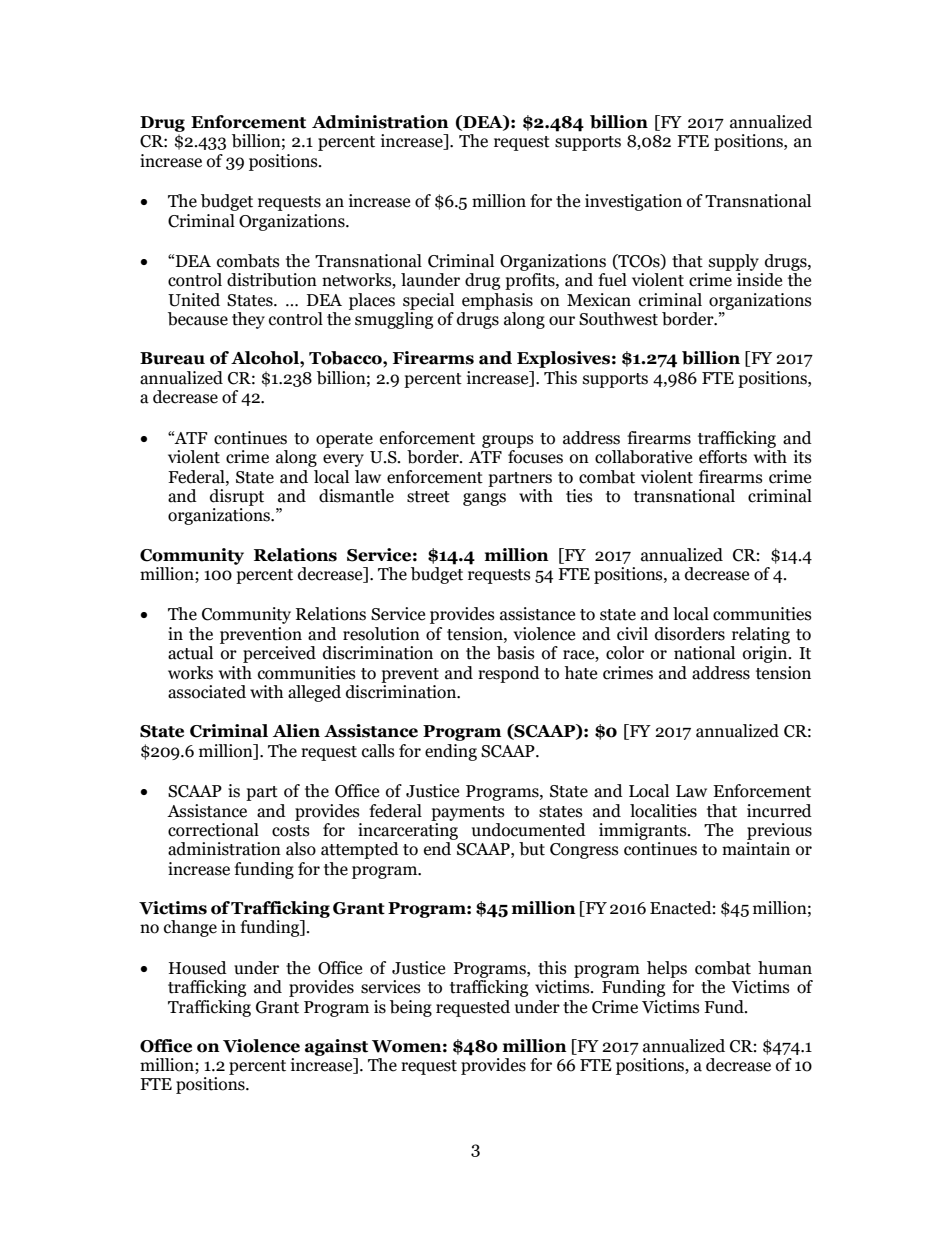 This image has width=952, height=1233. I want to click on supply, so click(734, 262).
